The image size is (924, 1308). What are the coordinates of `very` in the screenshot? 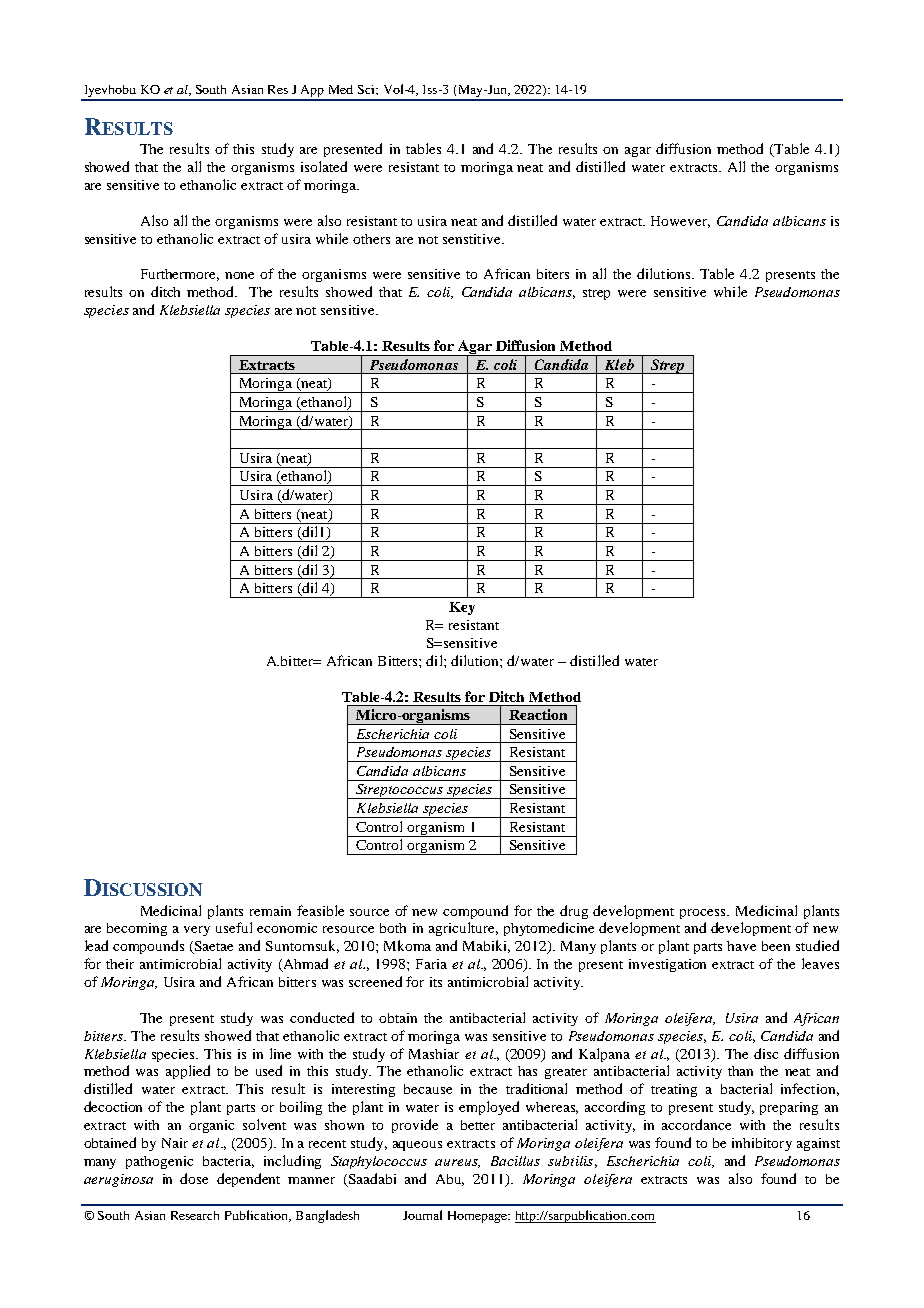 It's located at (197, 931).
